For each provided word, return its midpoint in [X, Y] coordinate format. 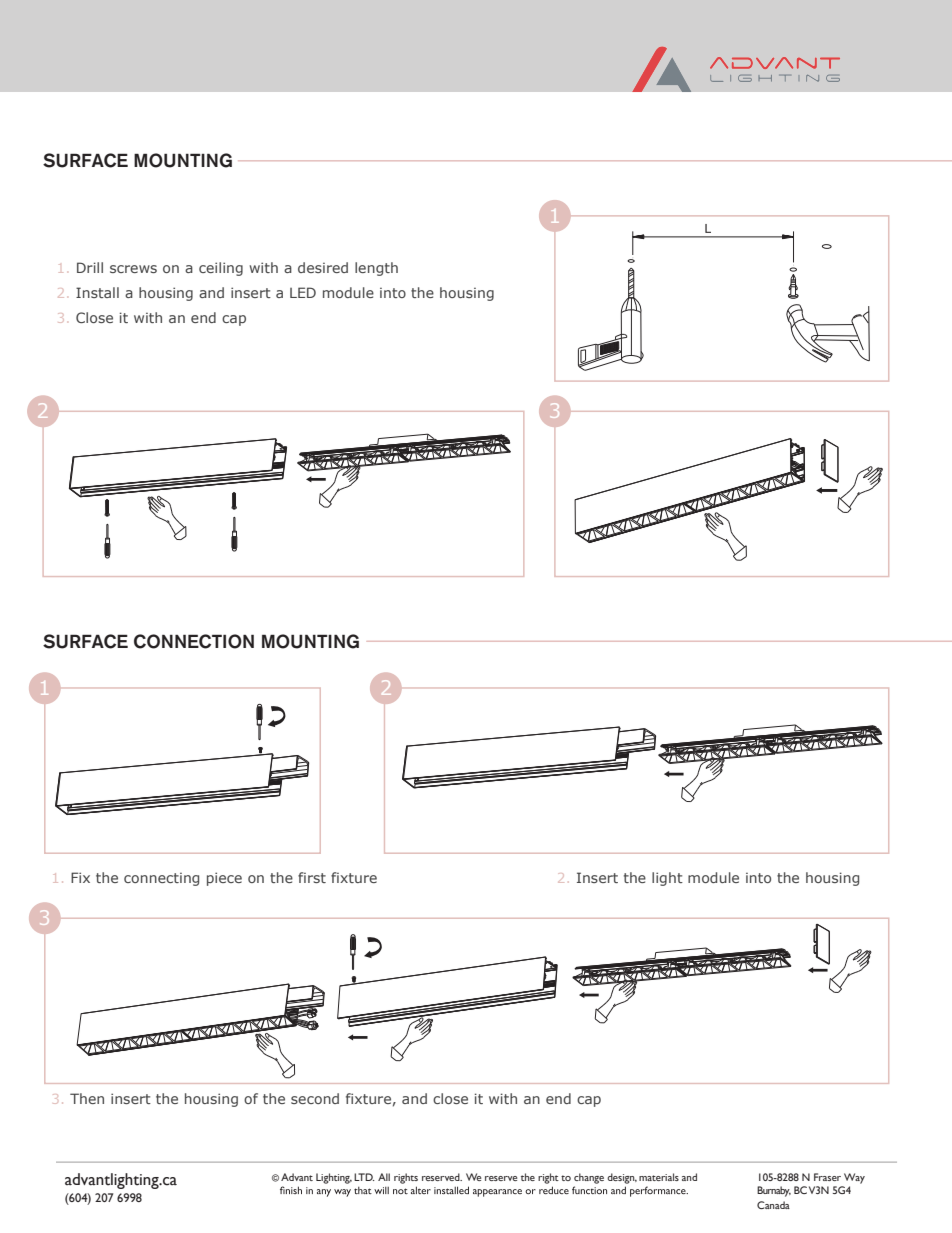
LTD [364, 1177]
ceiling [221, 269]
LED [303, 292]
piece [224, 879]
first [312, 877]
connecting [161, 879]
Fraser [827, 1177]
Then [87, 1098]
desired [323, 267]
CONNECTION [194, 641]
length [376, 269]
